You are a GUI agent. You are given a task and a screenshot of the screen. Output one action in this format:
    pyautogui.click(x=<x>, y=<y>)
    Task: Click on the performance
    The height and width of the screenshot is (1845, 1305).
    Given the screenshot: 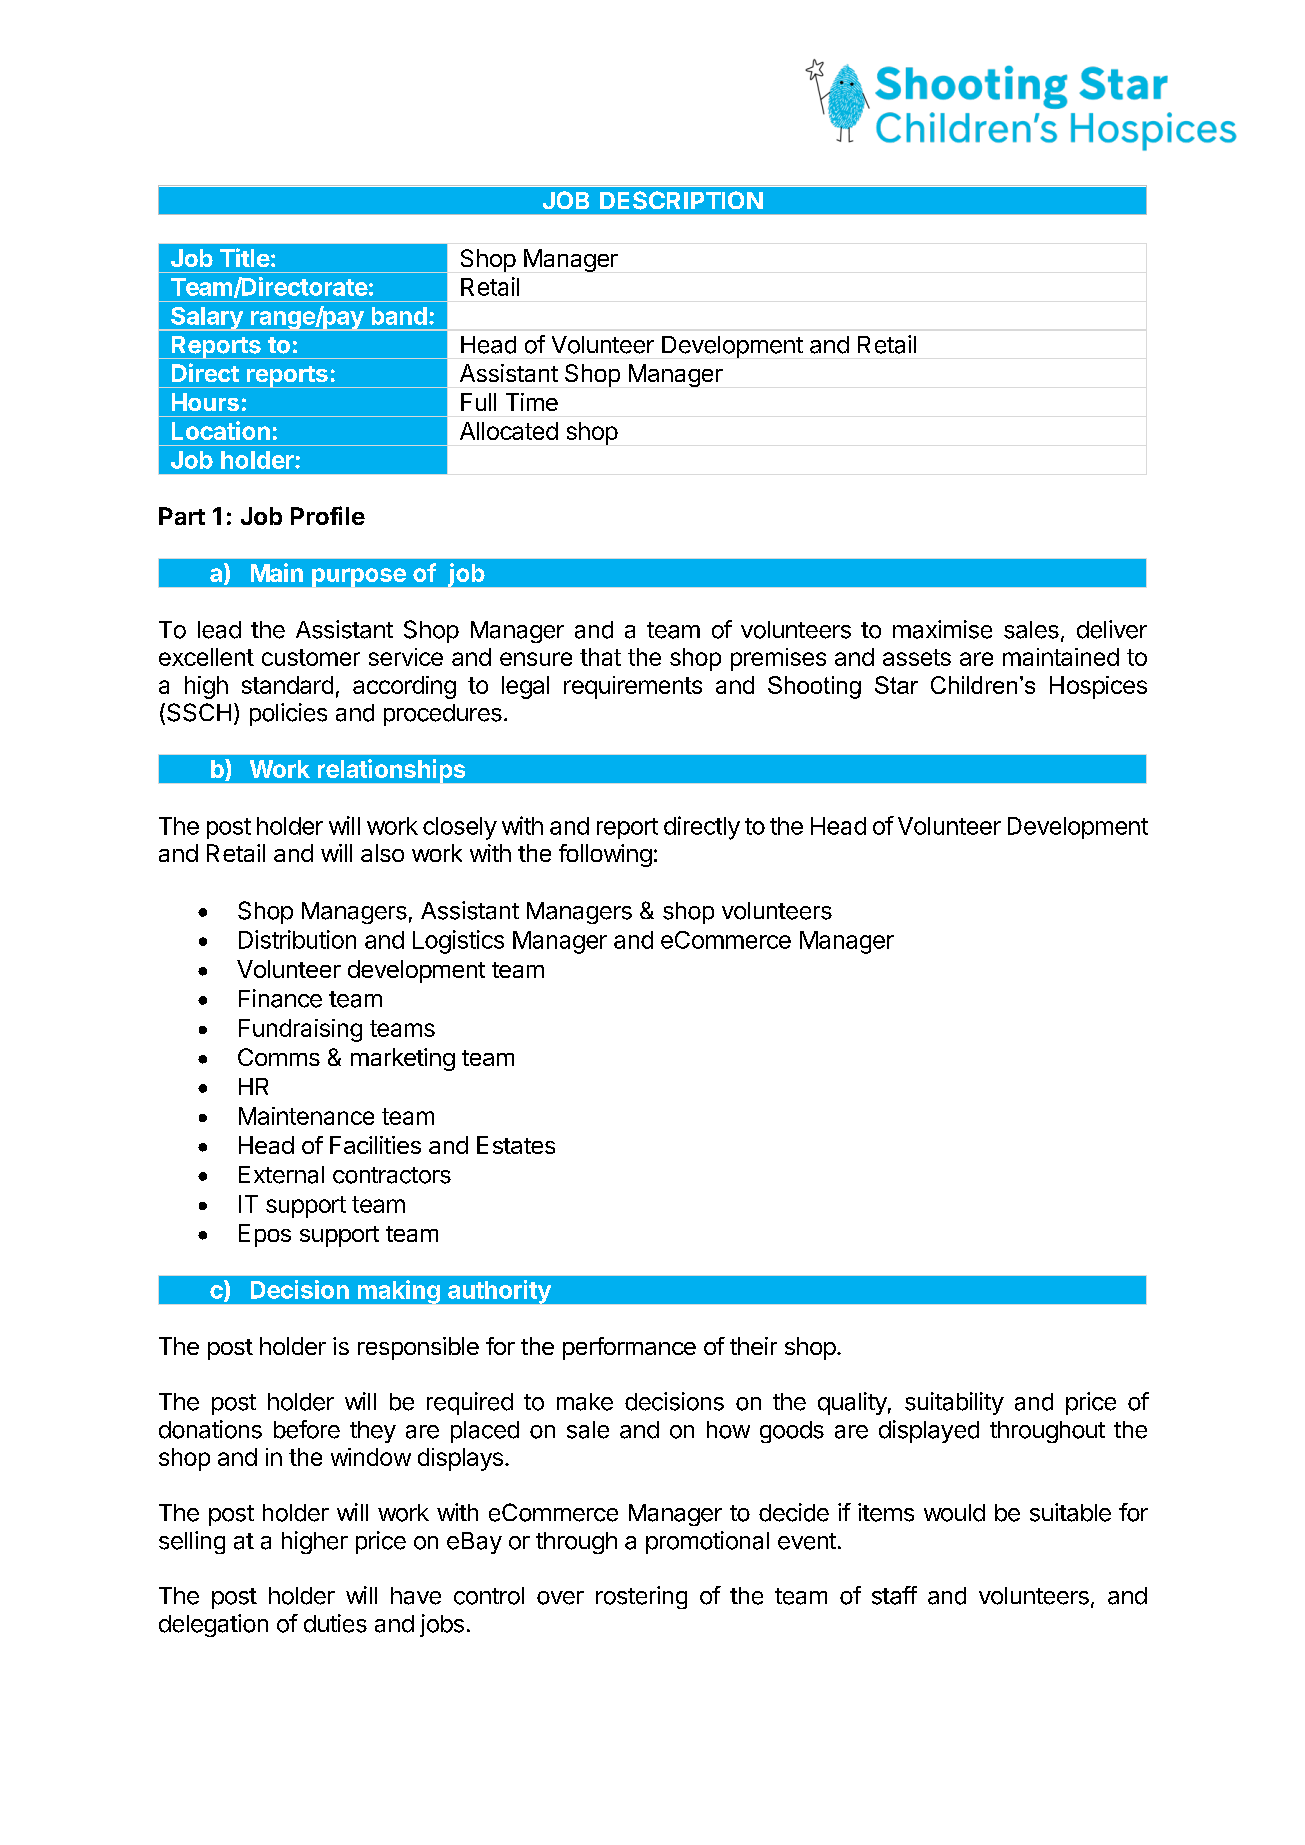 What is the action you would take?
    pyautogui.click(x=629, y=1348)
